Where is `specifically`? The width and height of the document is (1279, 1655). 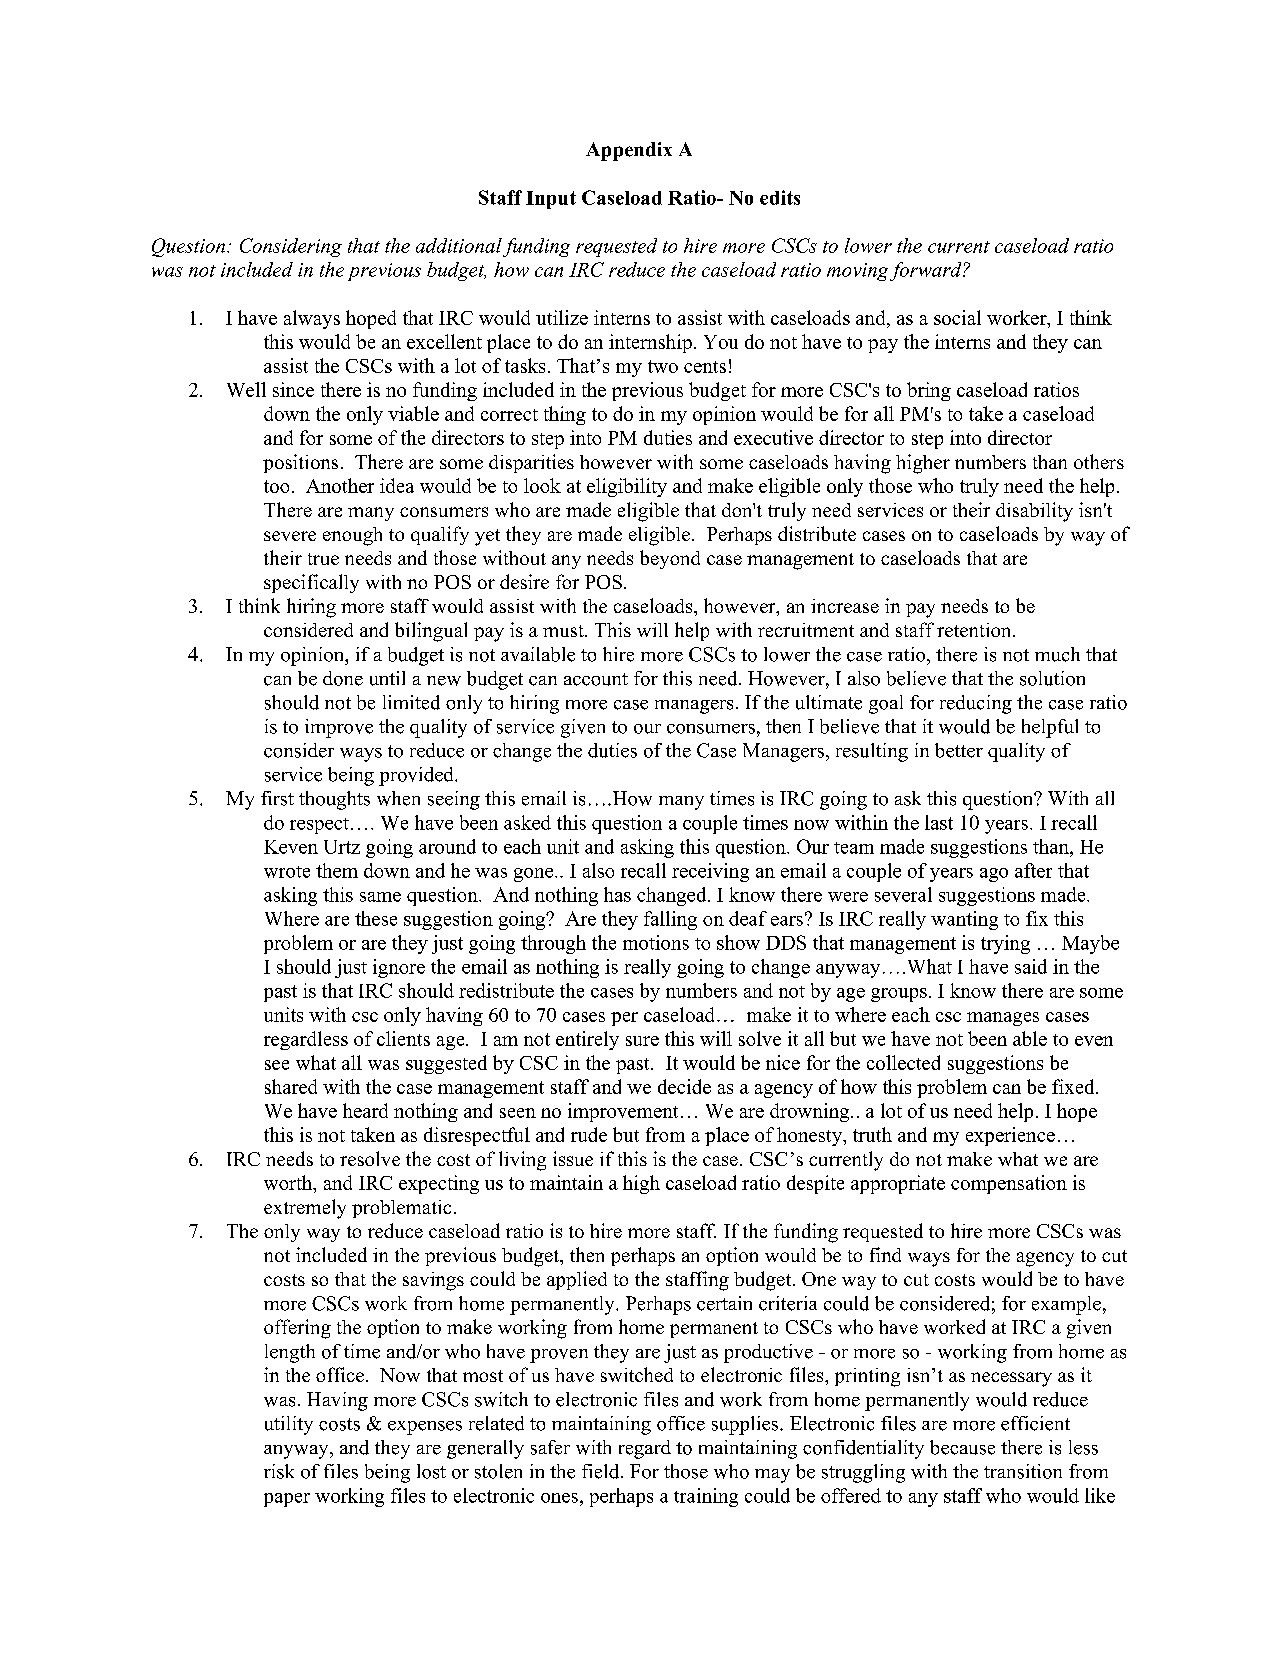 specifically is located at coordinates (311, 583).
